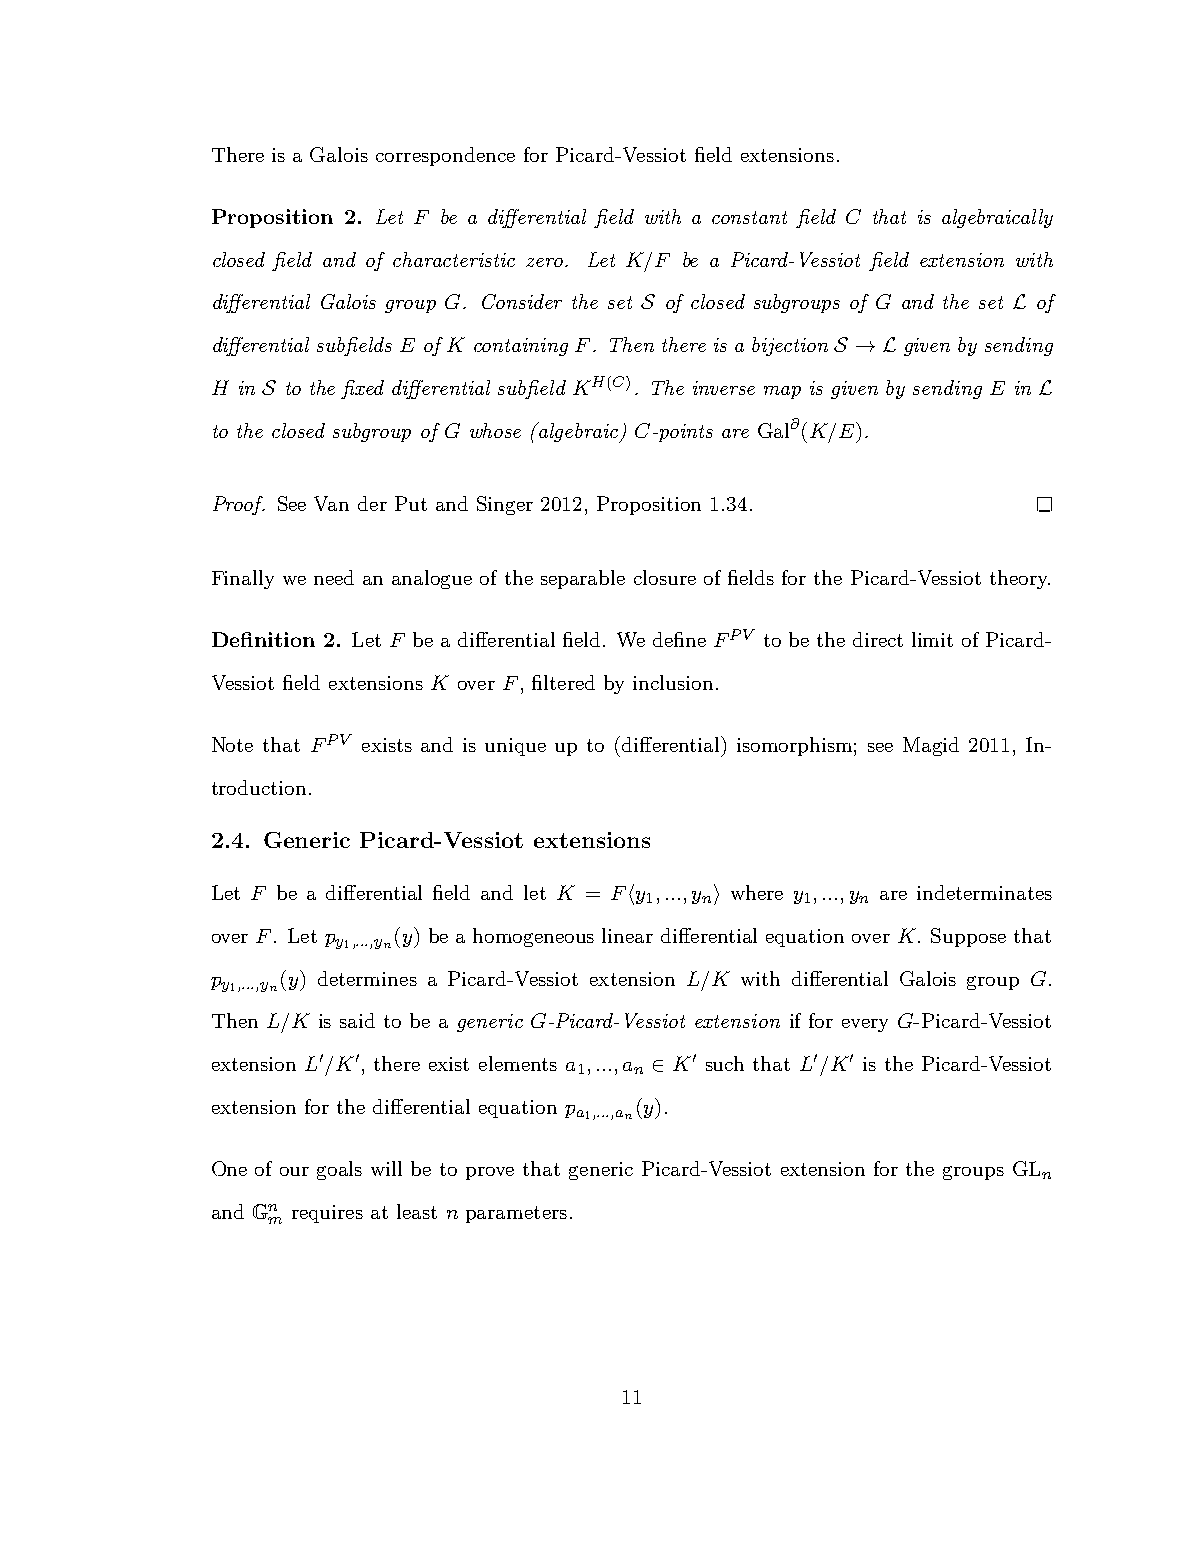 The height and width of the screenshot is (1544, 1193). Describe the element at coordinates (968, 937) in the screenshot. I see `Suppose` at that location.
